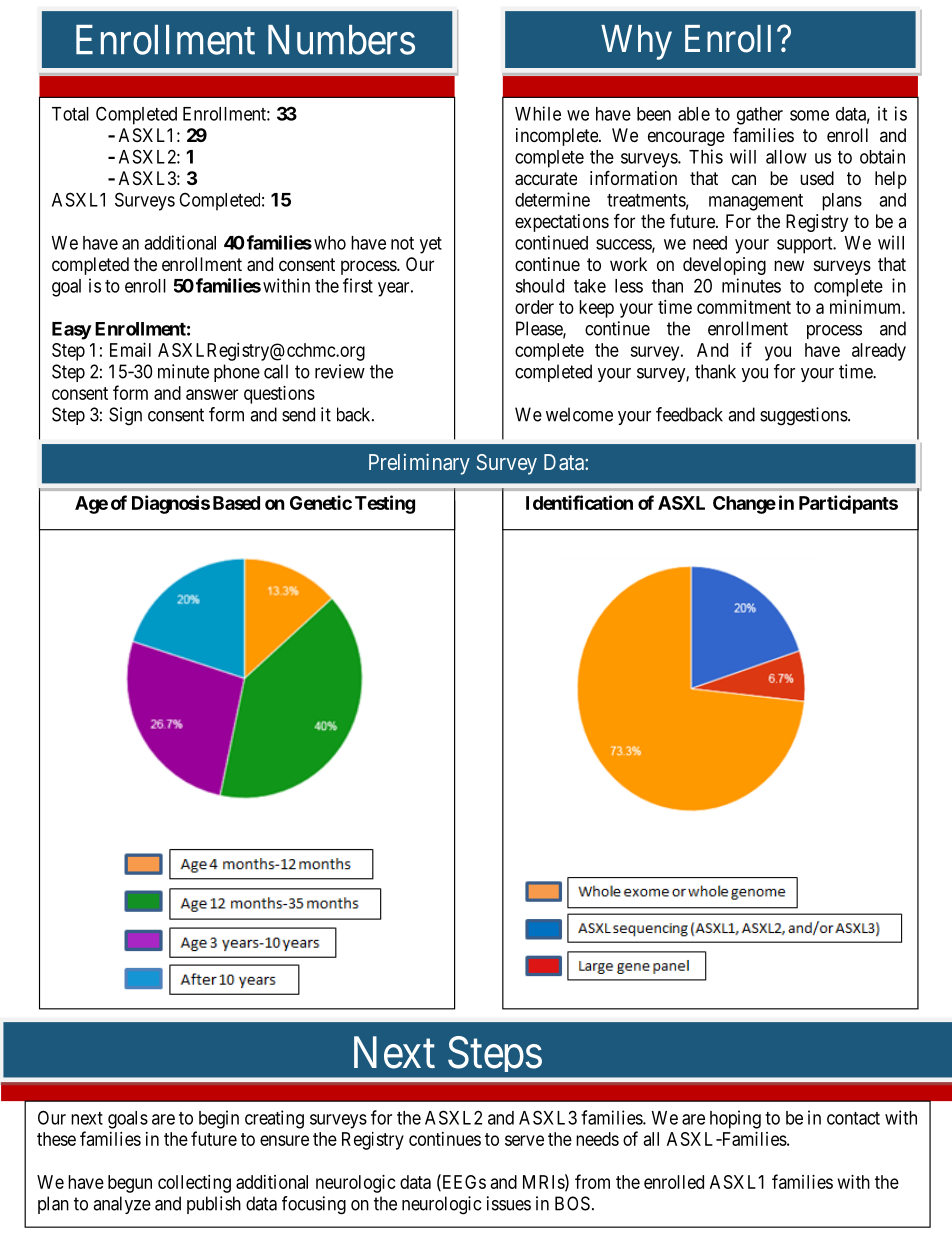 This screenshot has height=1233, width=952. Describe the element at coordinates (130, 1184) in the screenshot. I see `begun` at that location.
